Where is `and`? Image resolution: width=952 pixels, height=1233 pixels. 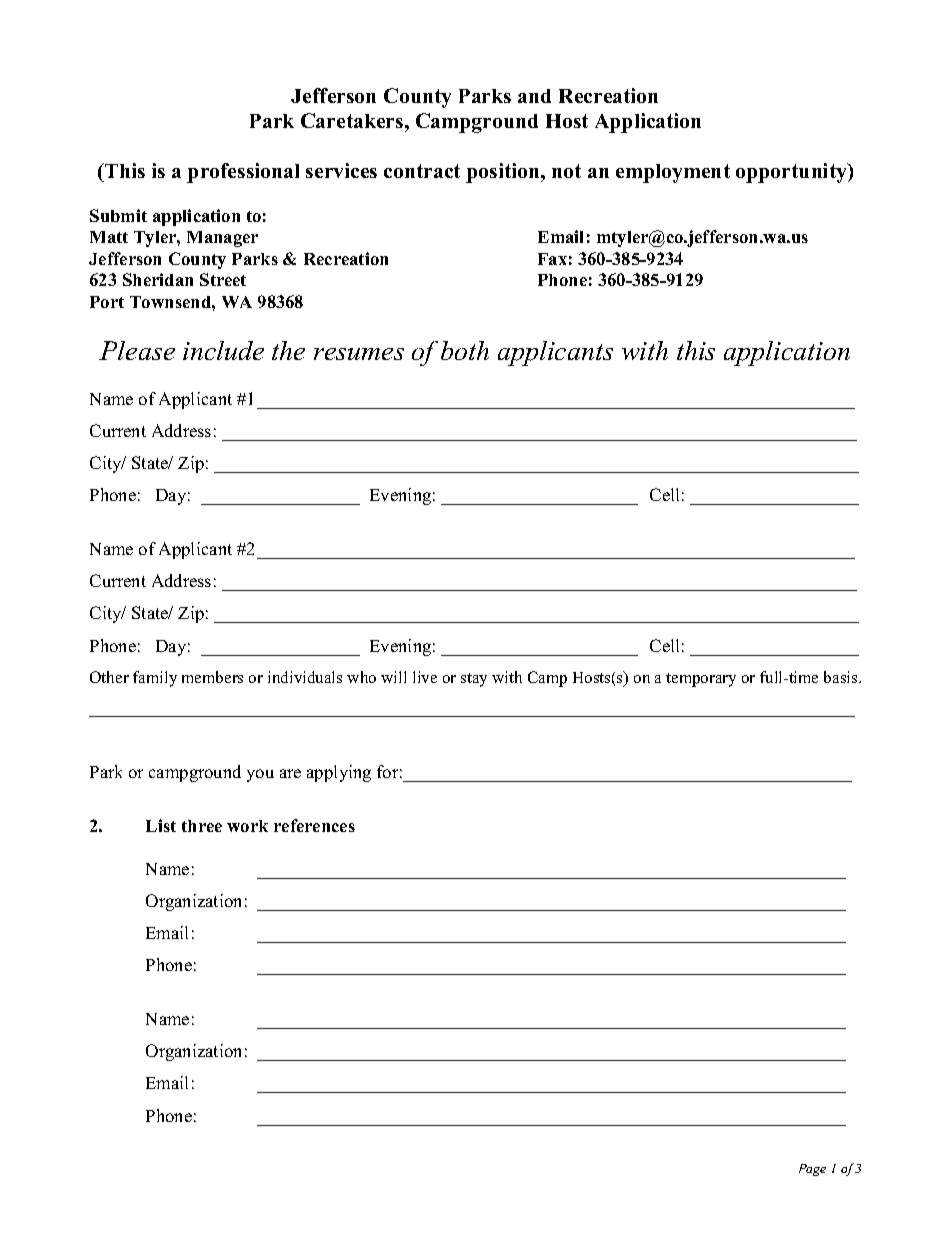 and is located at coordinates (534, 96).
